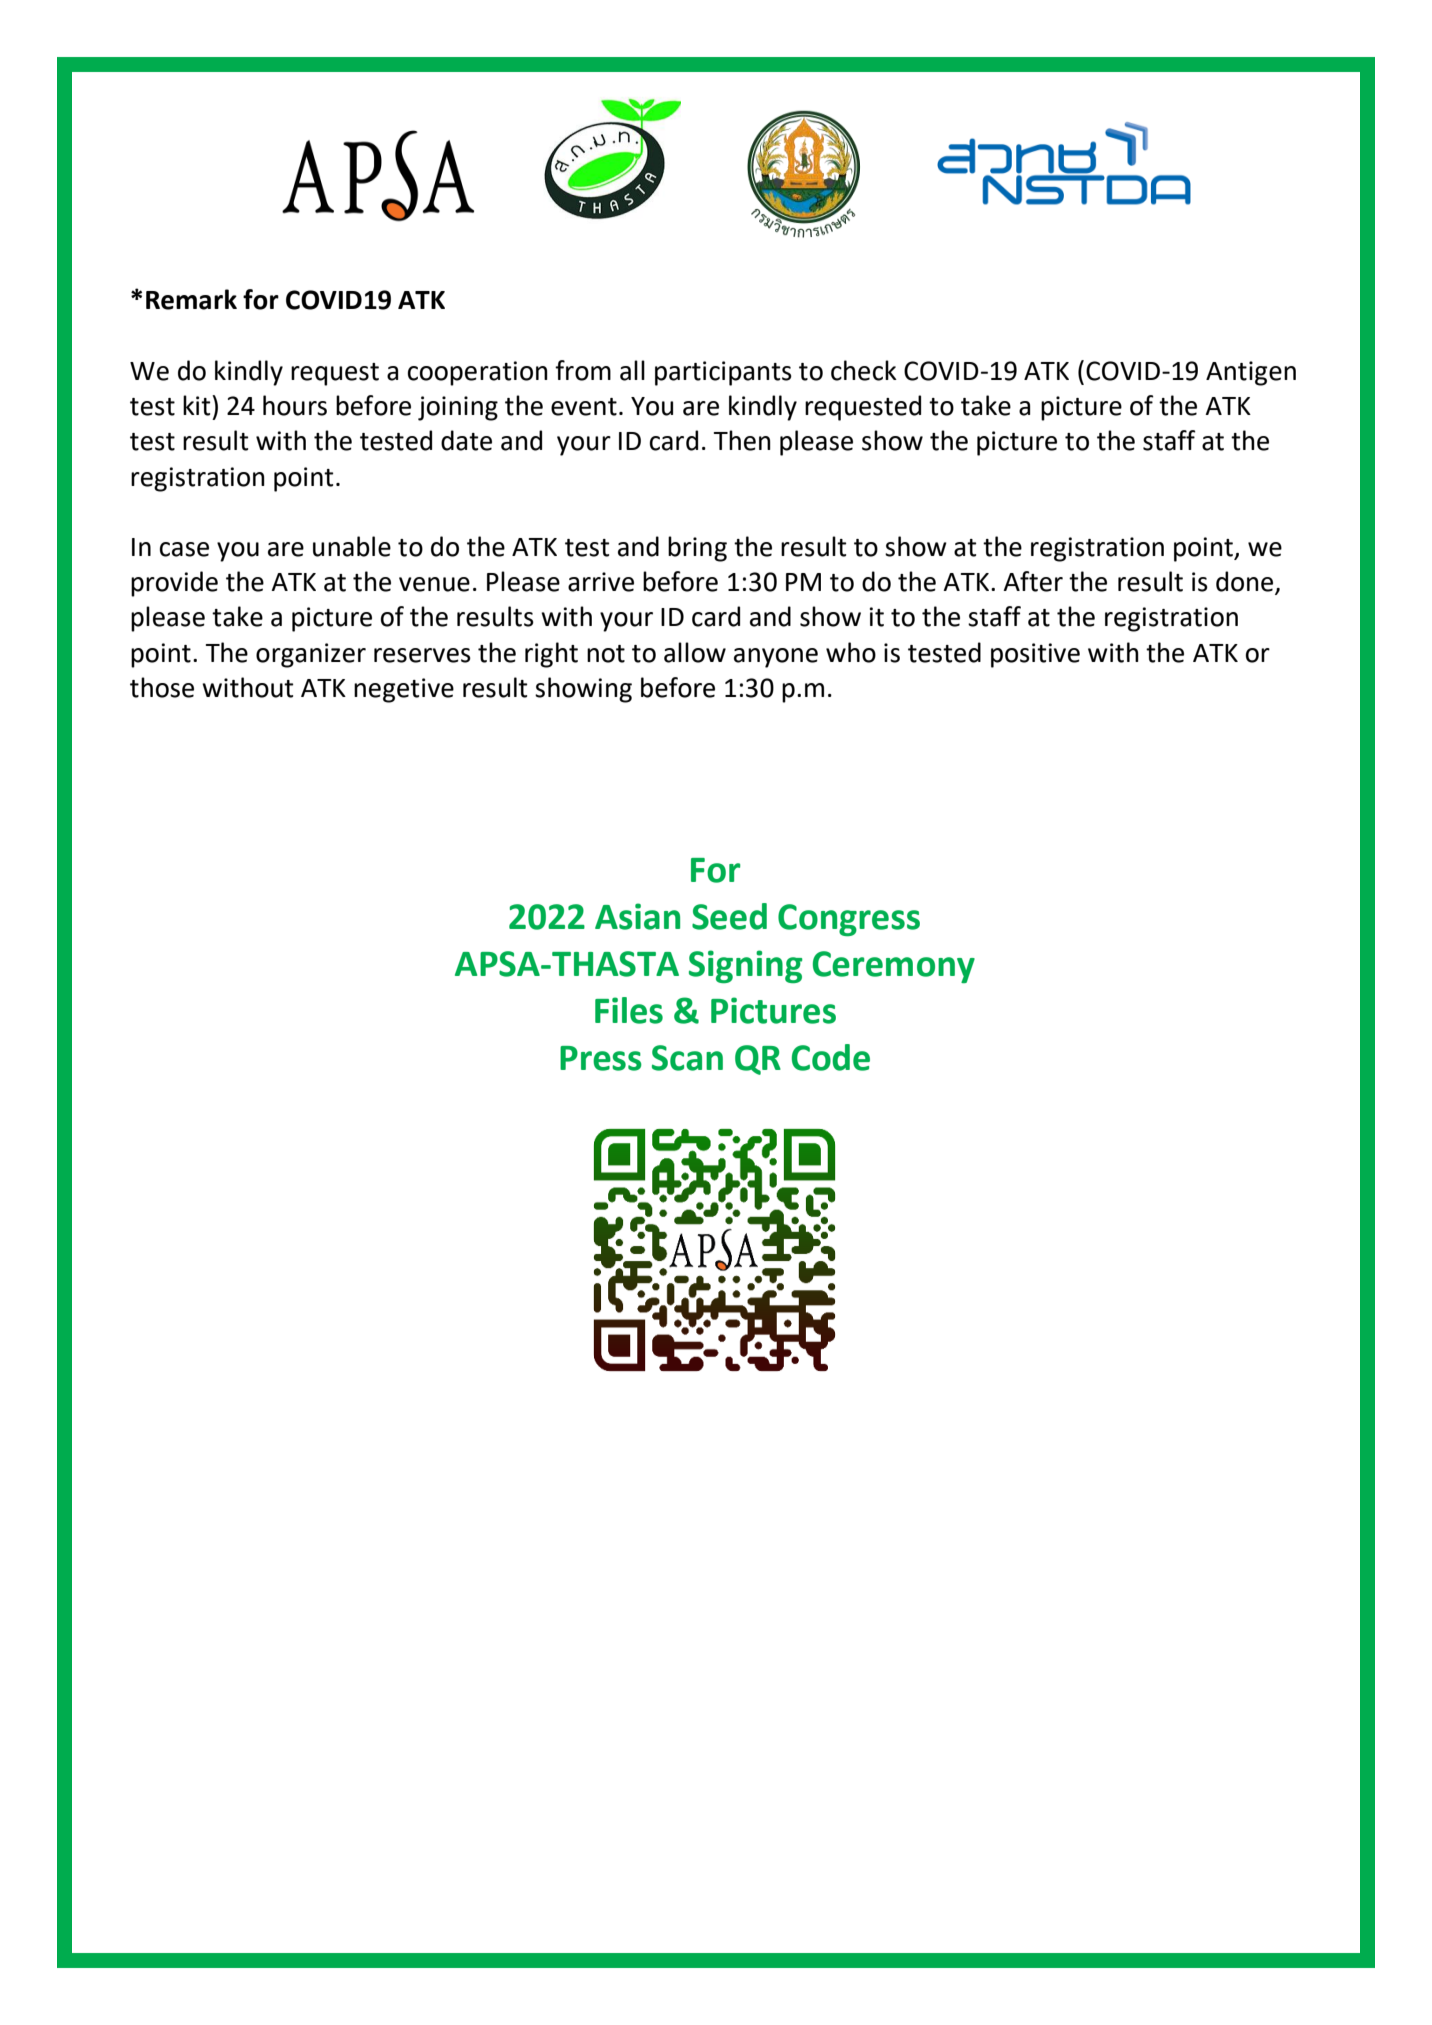 The height and width of the screenshot is (2025, 1432). I want to click on After, so click(1033, 581).
